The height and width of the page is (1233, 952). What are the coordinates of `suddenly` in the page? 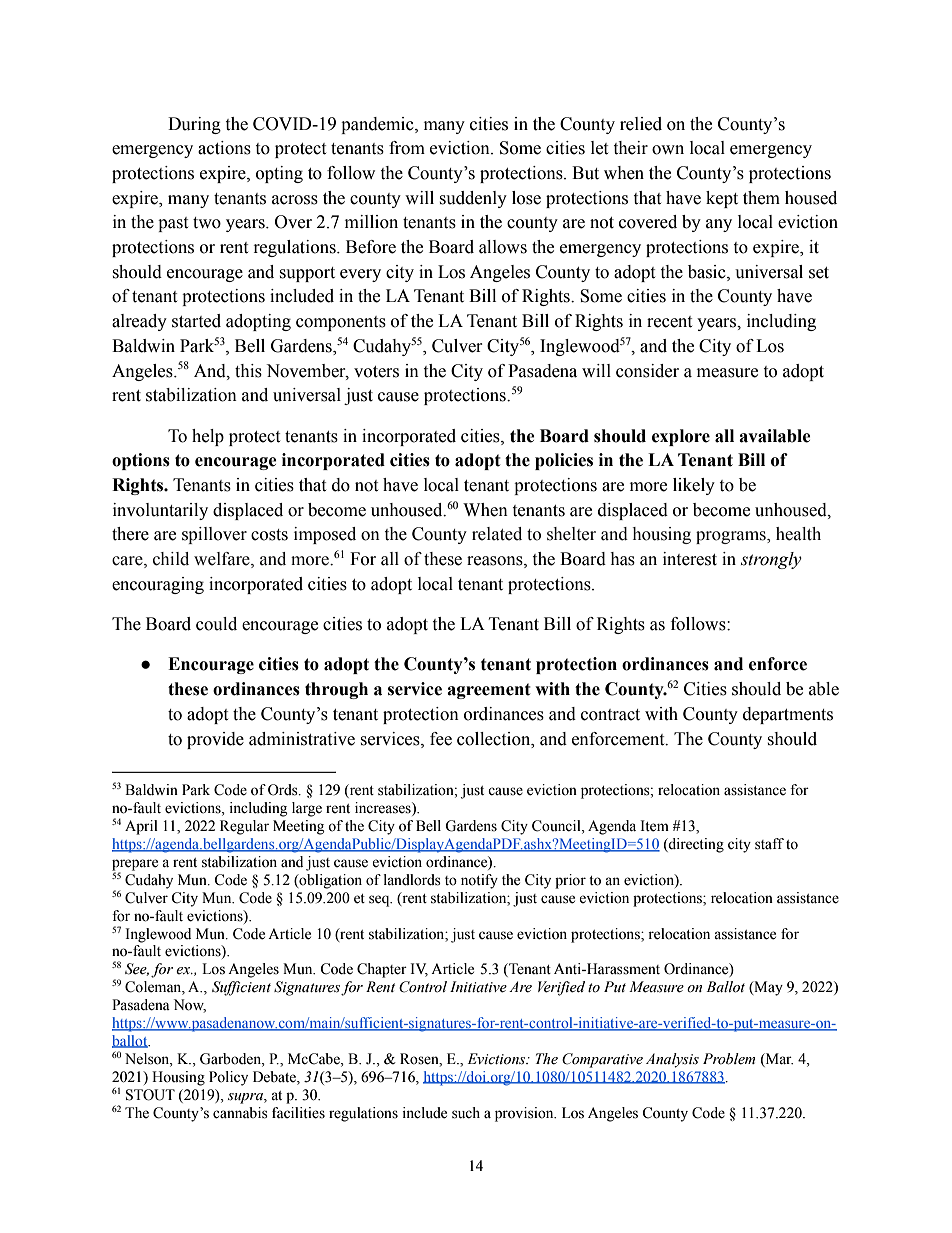 It's located at (473, 199).
